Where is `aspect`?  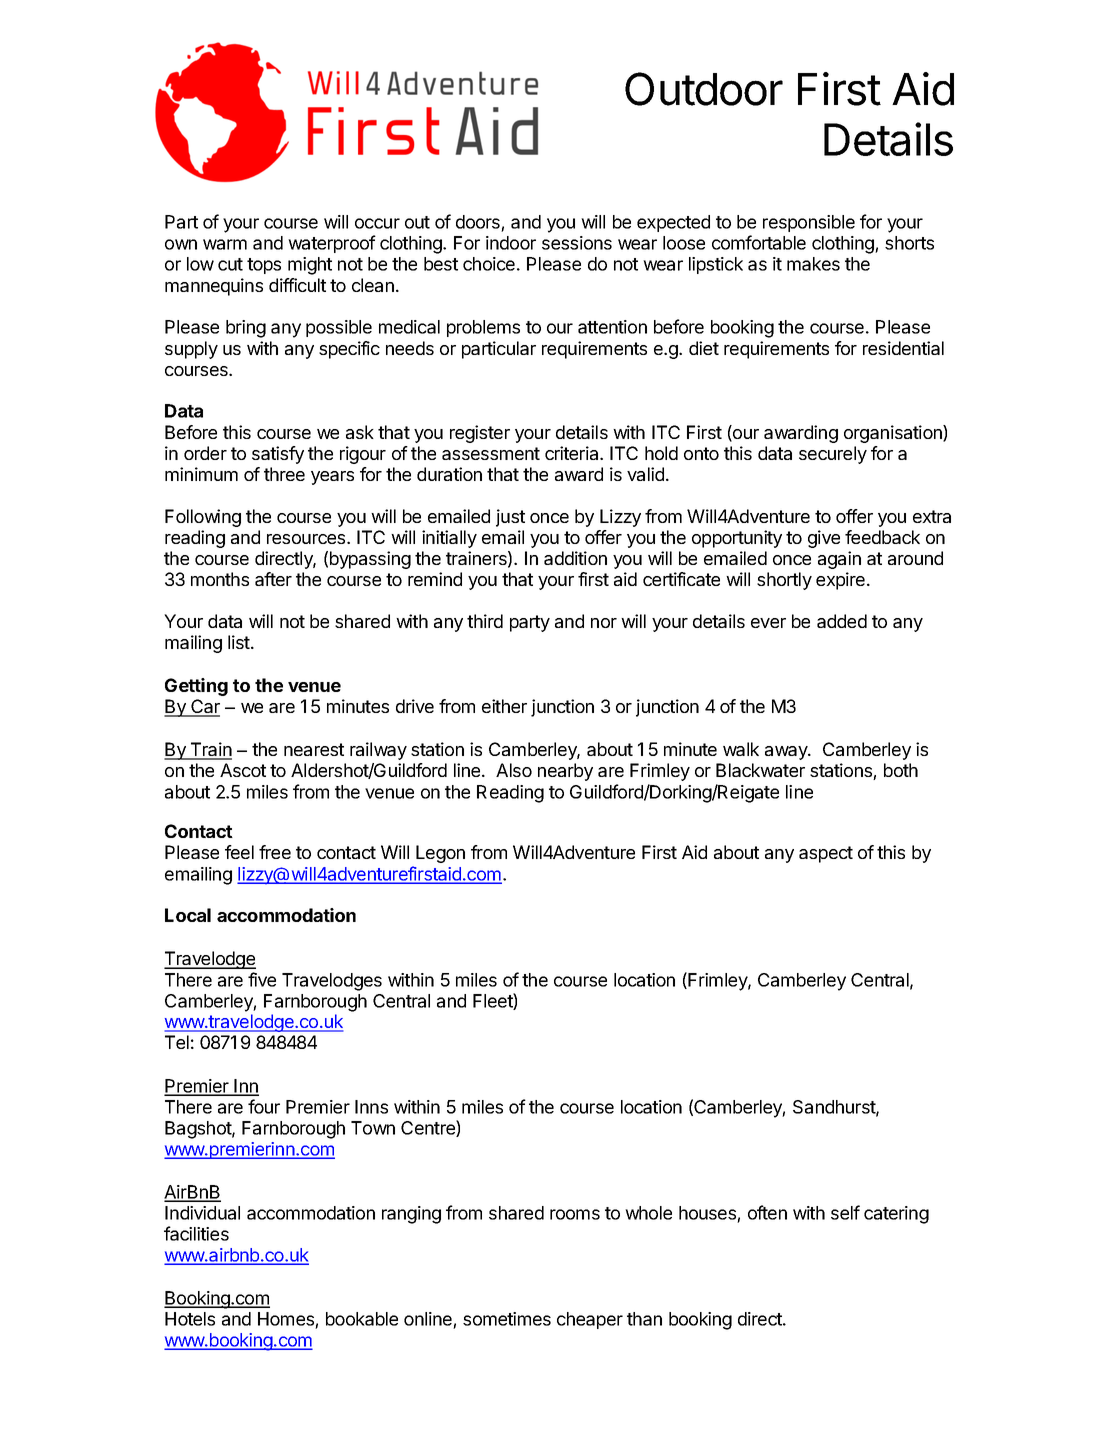 aspect is located at coordinates (826, 854).
